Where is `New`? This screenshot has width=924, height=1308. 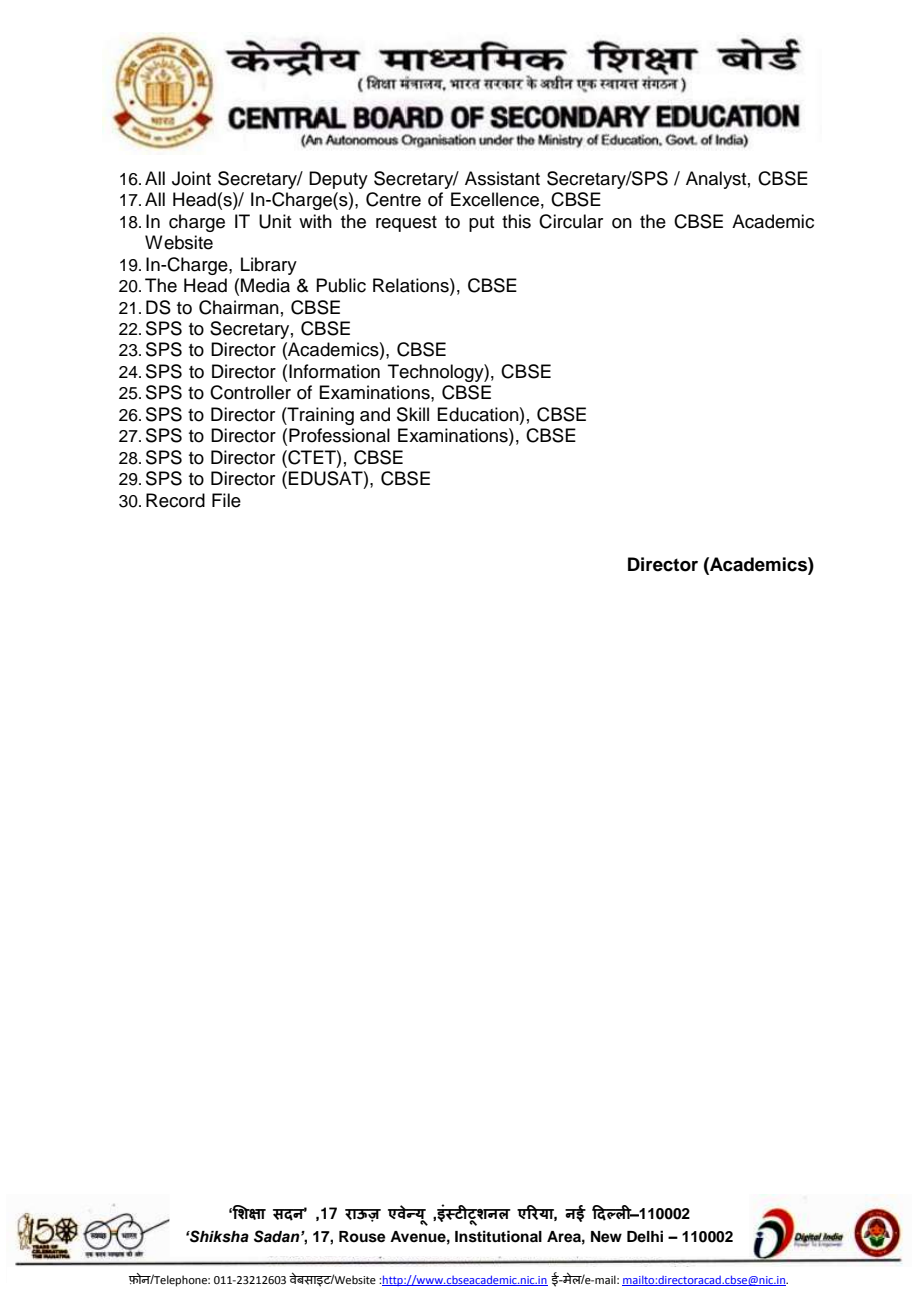
New is located at coordinates (606, 1237).
